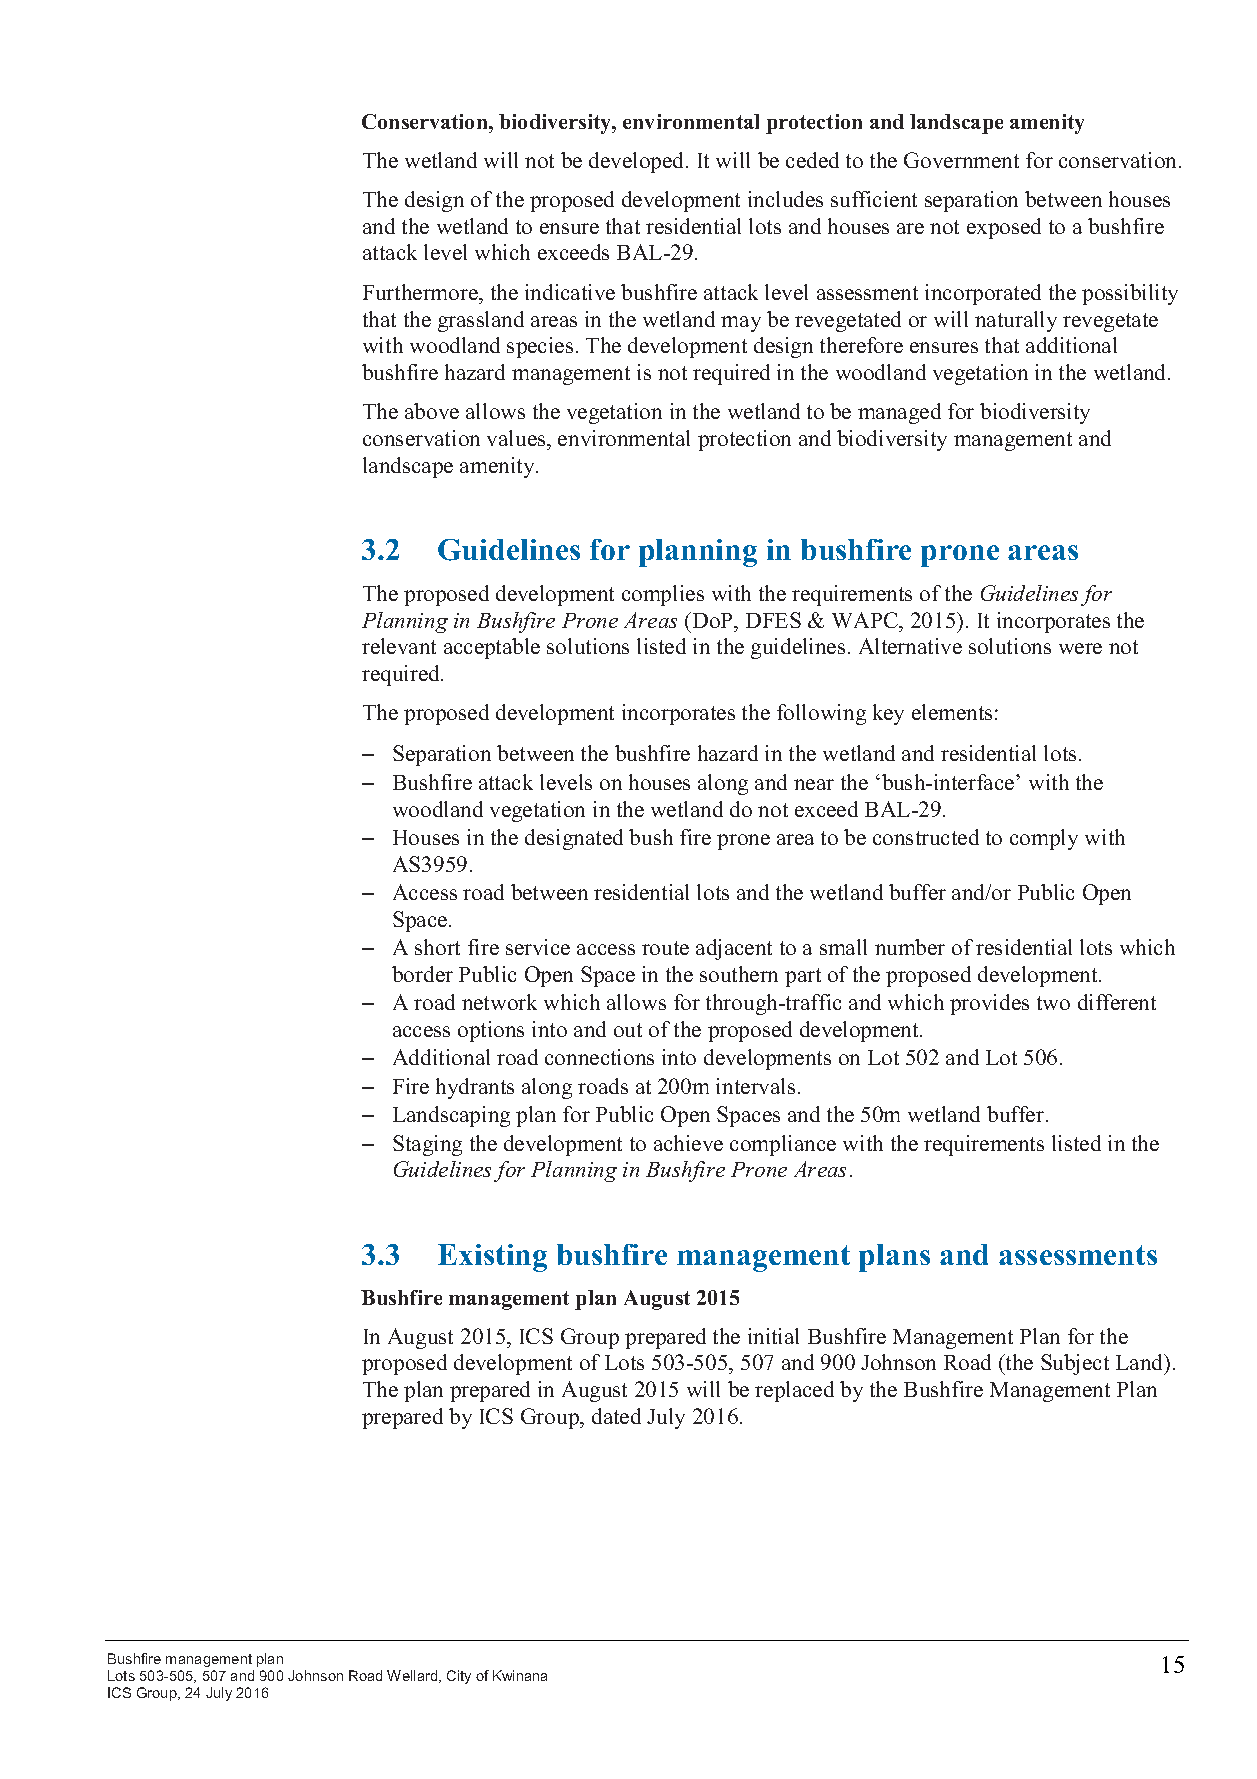  What do you see at coordinates (785, 199) in the screenshot?
I see `includes` at bounding box center [785, 199].
